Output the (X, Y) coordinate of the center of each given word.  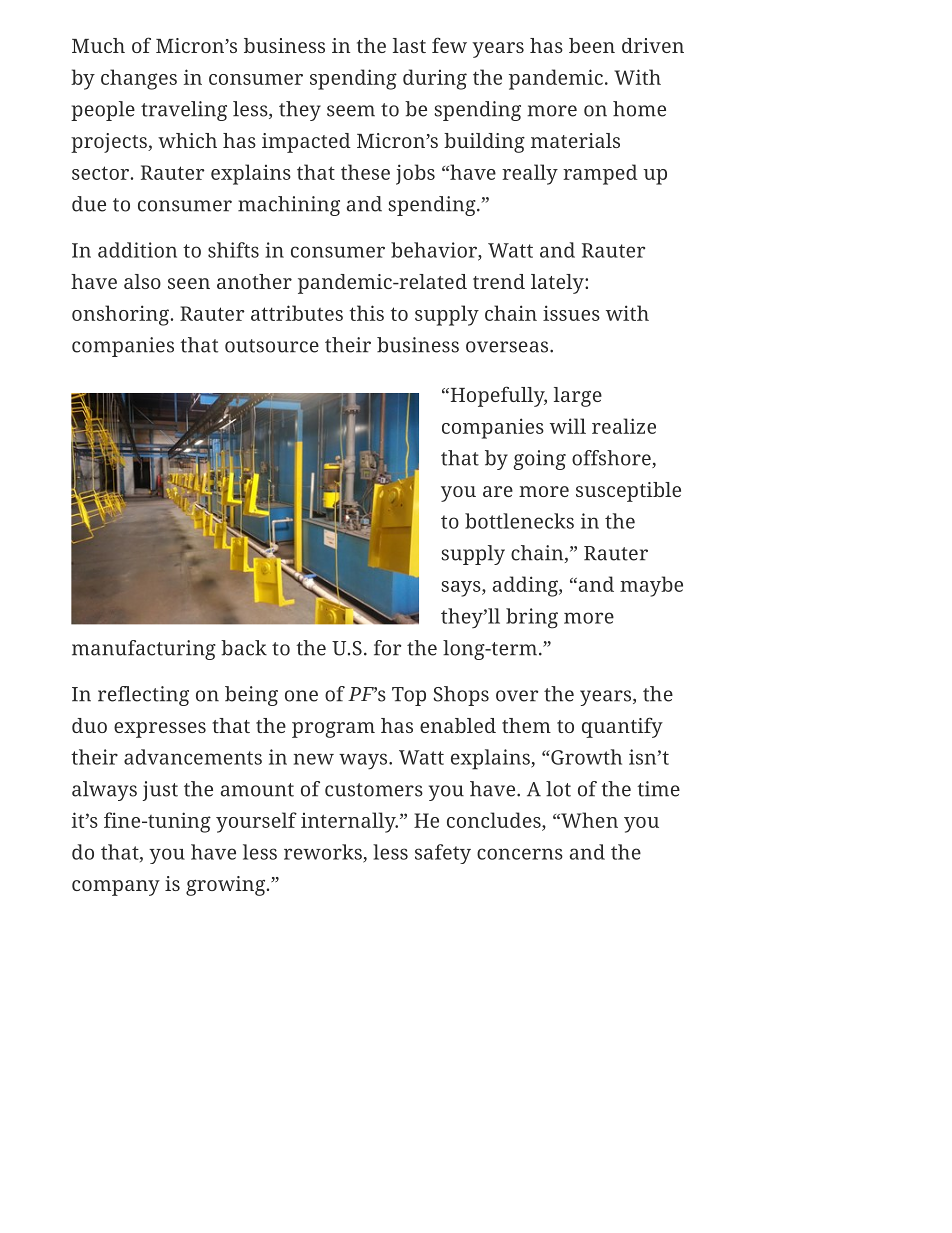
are (498, 491)
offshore (612, 459)
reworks (324, 853)
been (592, 45)
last (409, 45)
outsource (272, 346)
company (116, 888)
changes (139, 79)
